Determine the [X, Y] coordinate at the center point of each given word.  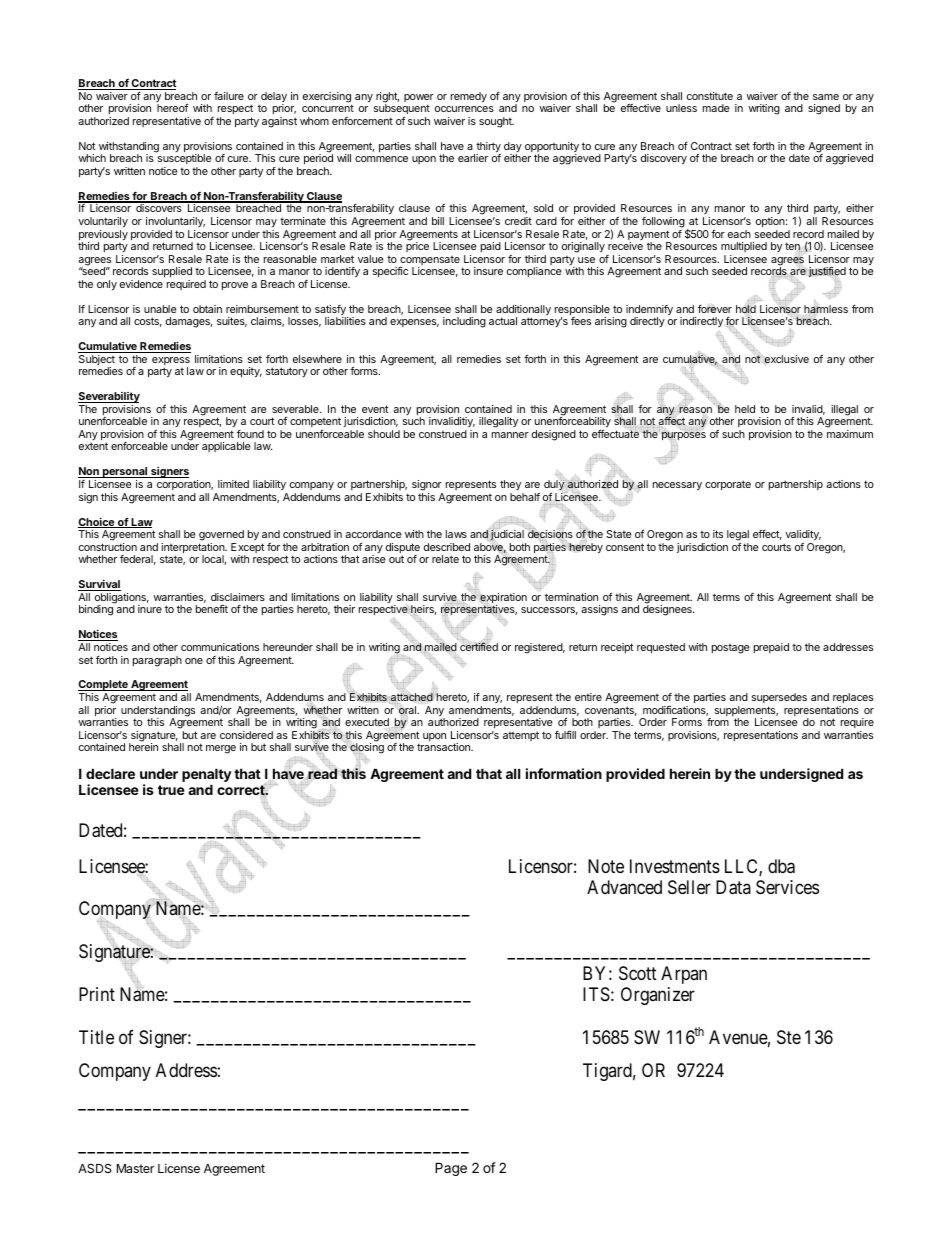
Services [787, 887]
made [716, 108]
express [171, 362]
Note [606, 866]
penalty [207, 776]
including [464, 322]
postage [730, 649]
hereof [172, 108]
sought [496, 122]
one [194, 661]
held [745, 409]
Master [135, 1168]
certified [479, 646]
